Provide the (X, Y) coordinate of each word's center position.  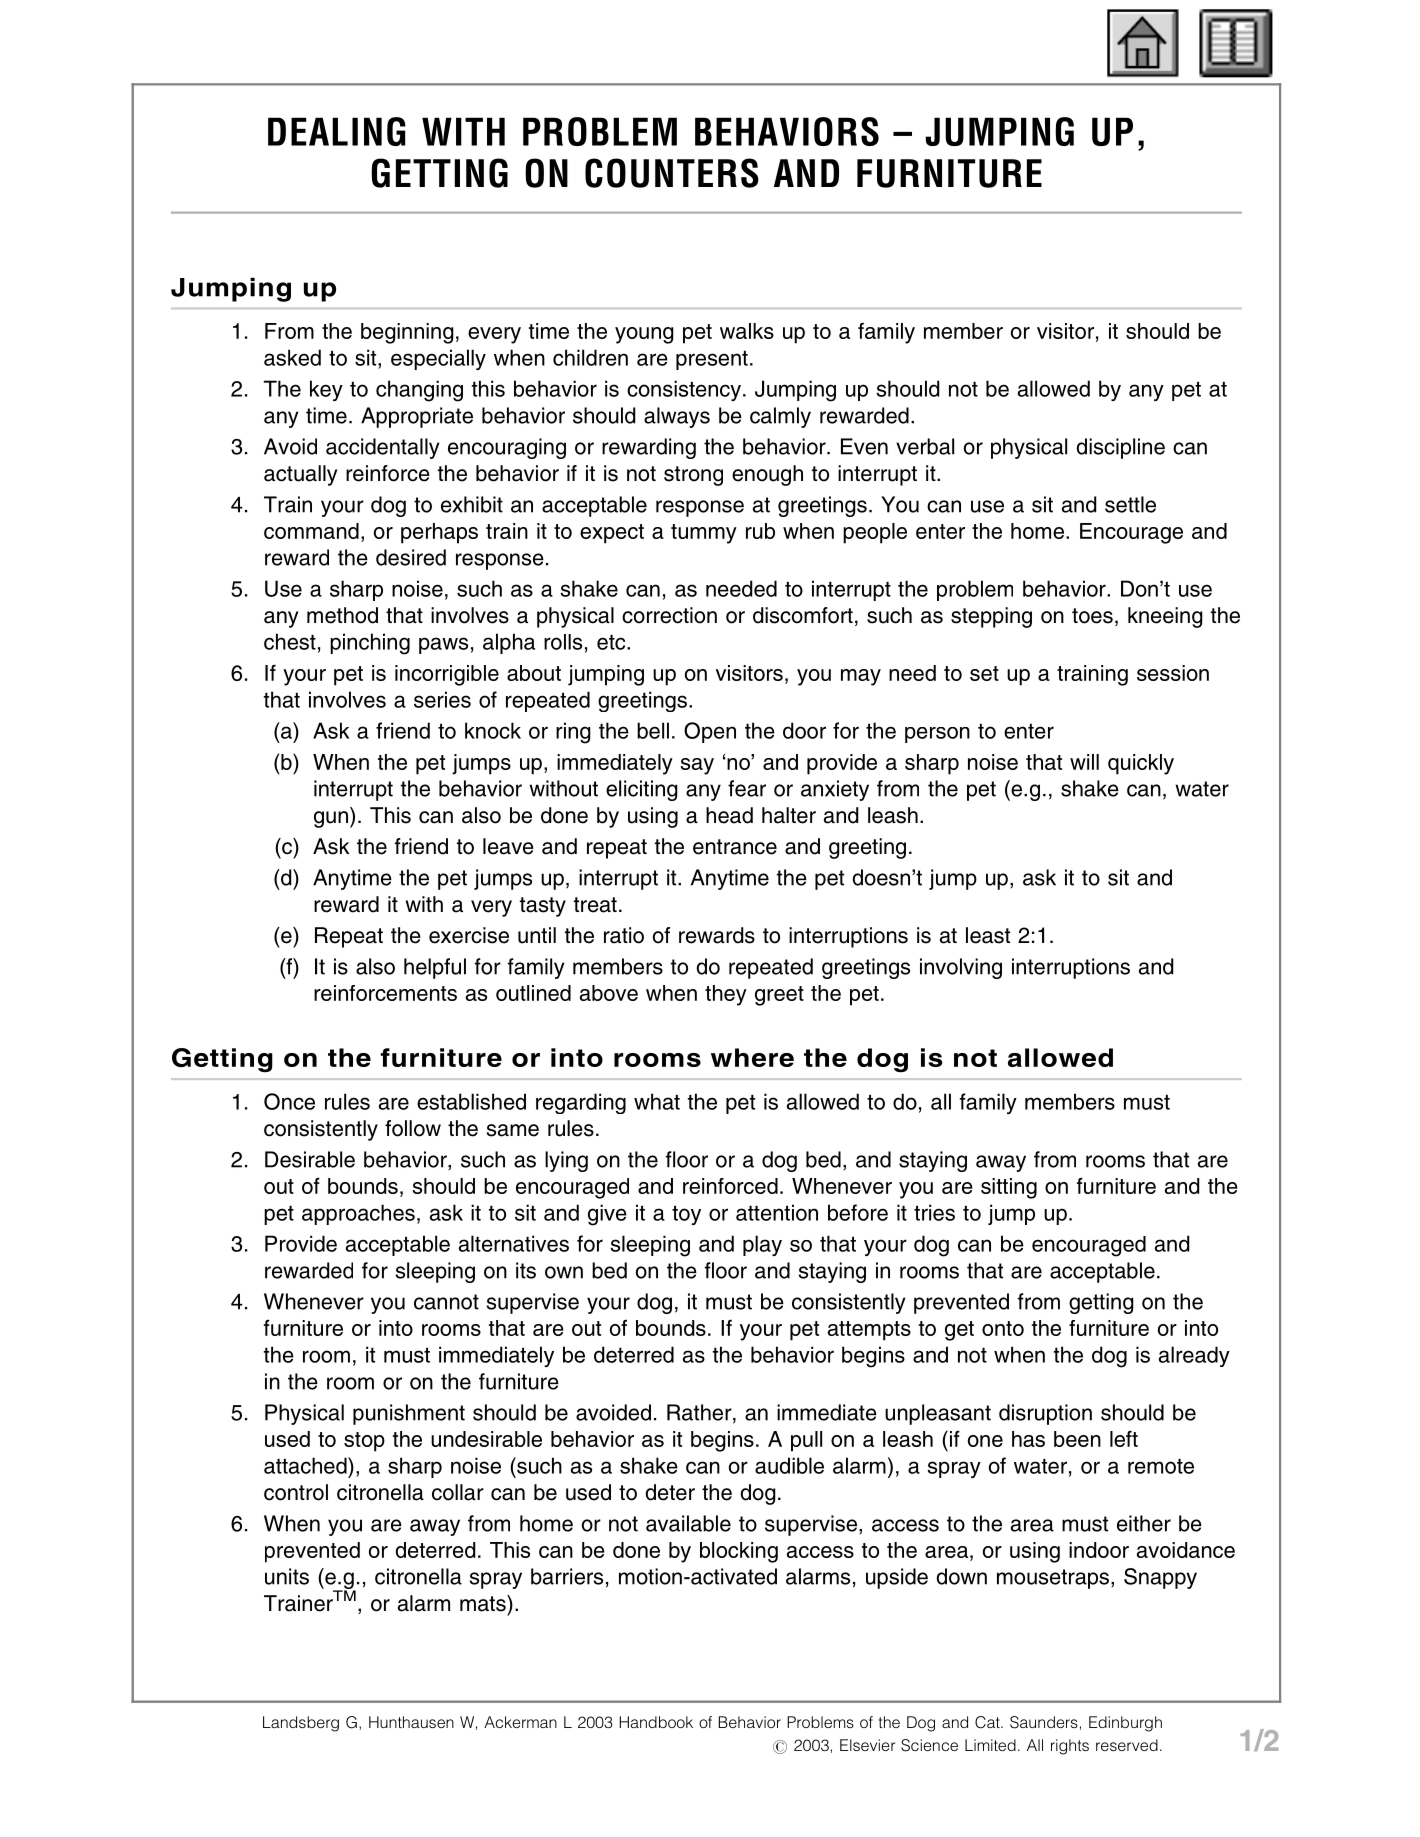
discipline (1120, 448)
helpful (435, 968)
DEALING (337, 131)
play (762, 1245)
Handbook (656, 1722)
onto (1003, 1328)
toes (1092, 616)
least (988, 935)
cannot (446, 1302)
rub (760, 531)
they (726, 995)
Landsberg (301, 1724)
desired (411, 557)
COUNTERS (672, 173)
